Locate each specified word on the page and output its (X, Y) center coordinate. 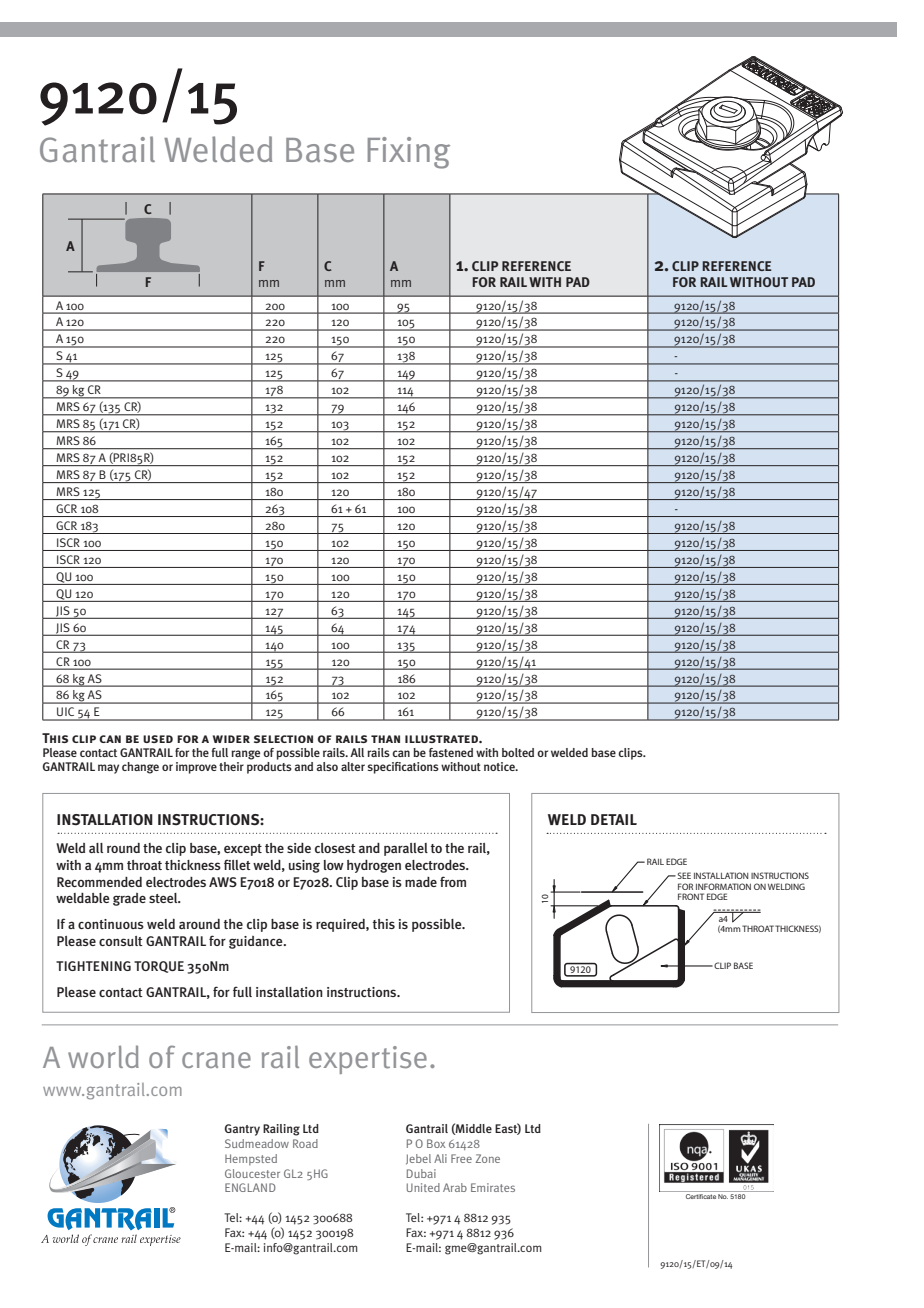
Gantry (242, 1130)
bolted (518, 752)
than (385, 739)
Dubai (421, 1173)
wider (231, 739)
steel (164, 898)
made (421, 882)
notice (500, 766)
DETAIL (614, 819)
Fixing (409, 153)
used (158, 739)
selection (283, 739)
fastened (451, 752)
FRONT (691, 896)
